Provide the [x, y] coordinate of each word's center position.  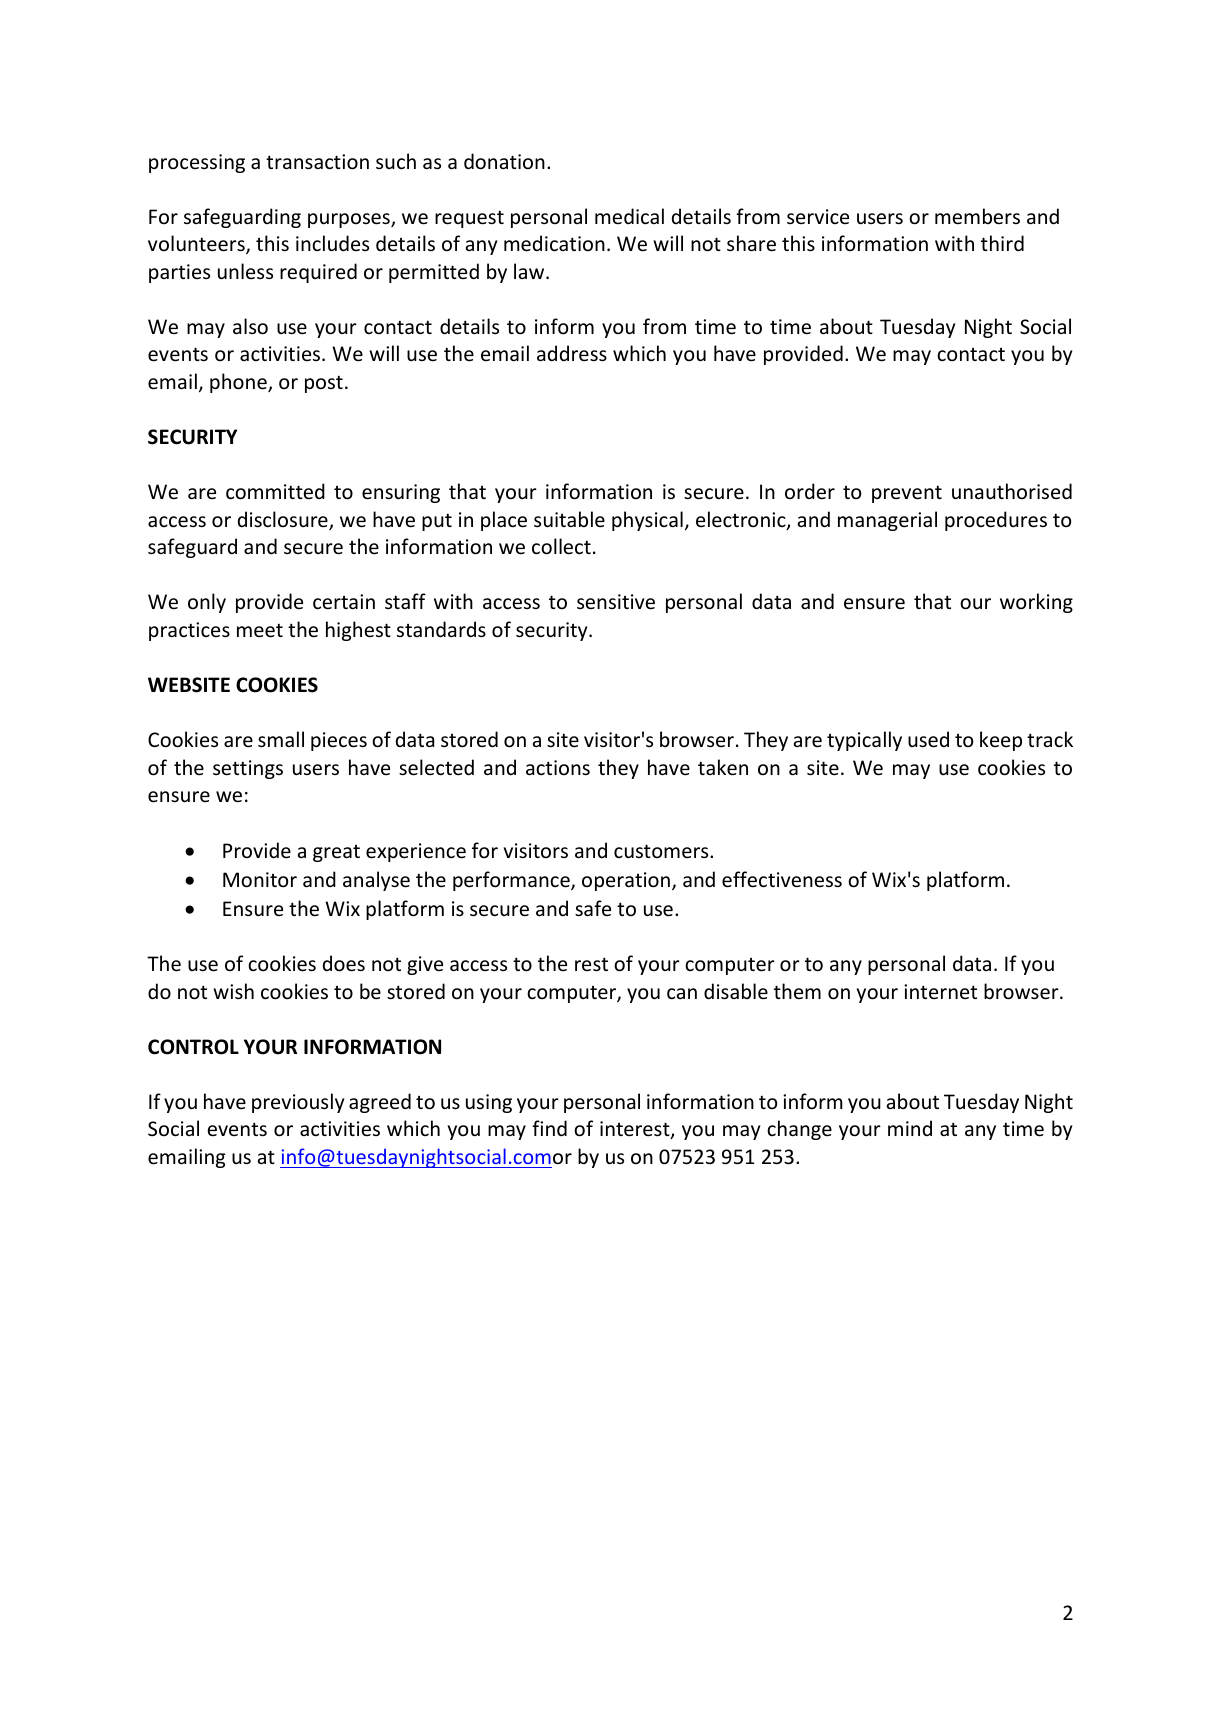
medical [629, 216]
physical [647, 521]
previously [298, 1103]
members [977, 216]
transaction [317, 162]
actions [558, 768]
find [549, 1128]
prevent [907, 494]
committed [275, 491]
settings [248, 769]
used [928, 739]
